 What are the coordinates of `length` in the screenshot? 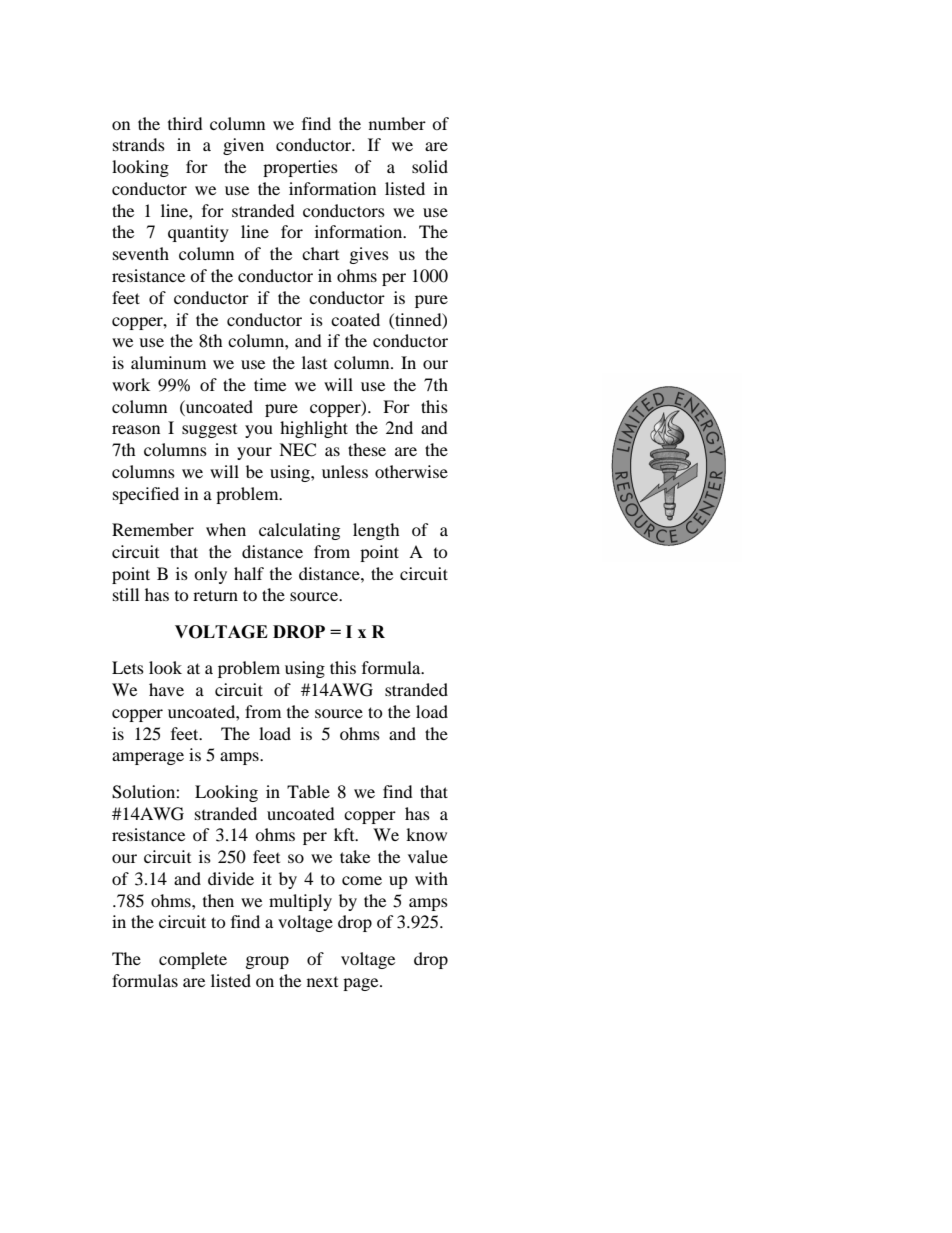 It's located at (376, 531).
